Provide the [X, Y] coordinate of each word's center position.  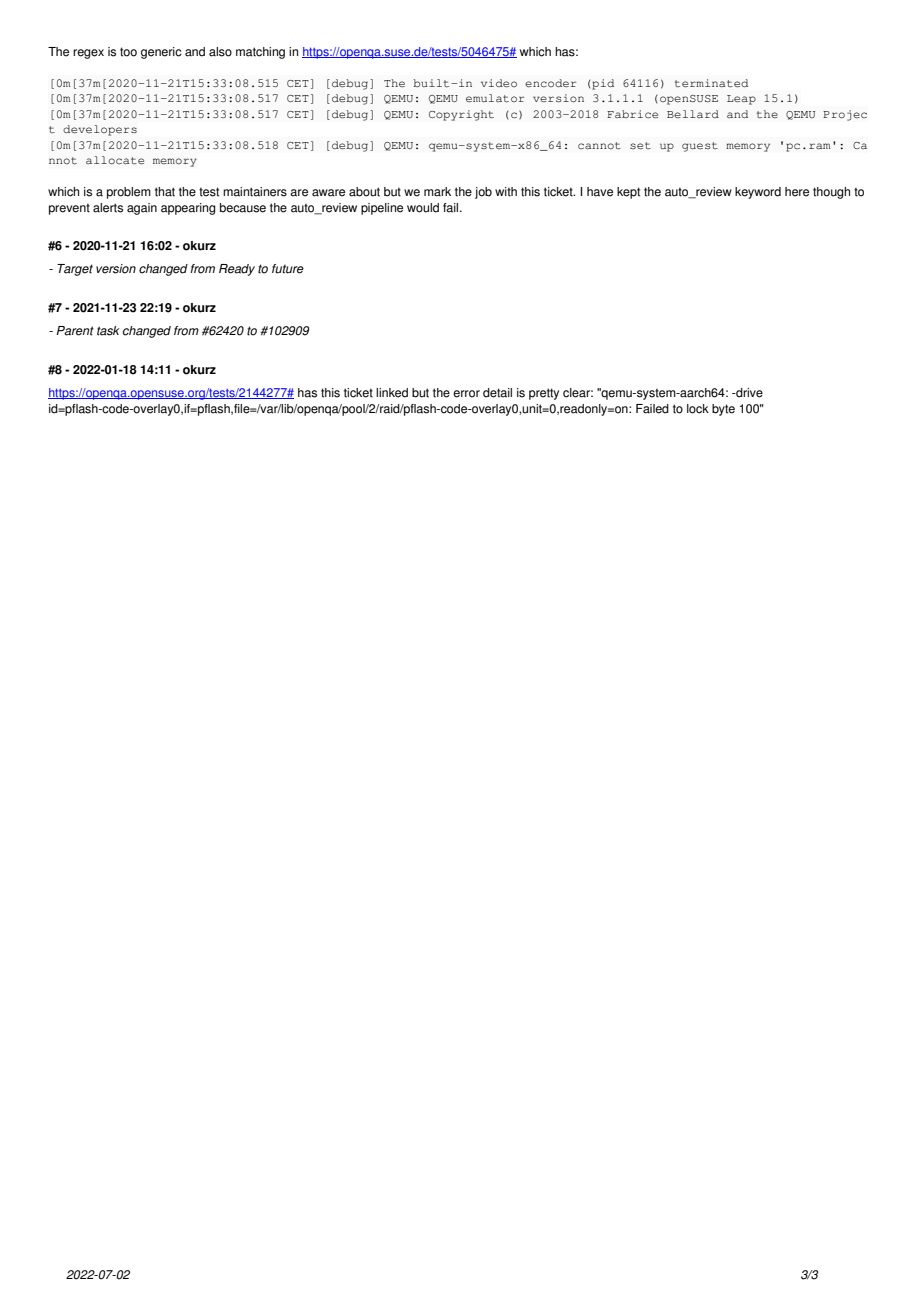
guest [700, 147]
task [108, 331]
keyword [758, 193]
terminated [711, 83]
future [288, 269]
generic [161, 53]
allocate [115, 160]
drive [748, 393]
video [499, 83]
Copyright [461, 115]
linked [392, 393]
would [423, 208]
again [142, 209]
